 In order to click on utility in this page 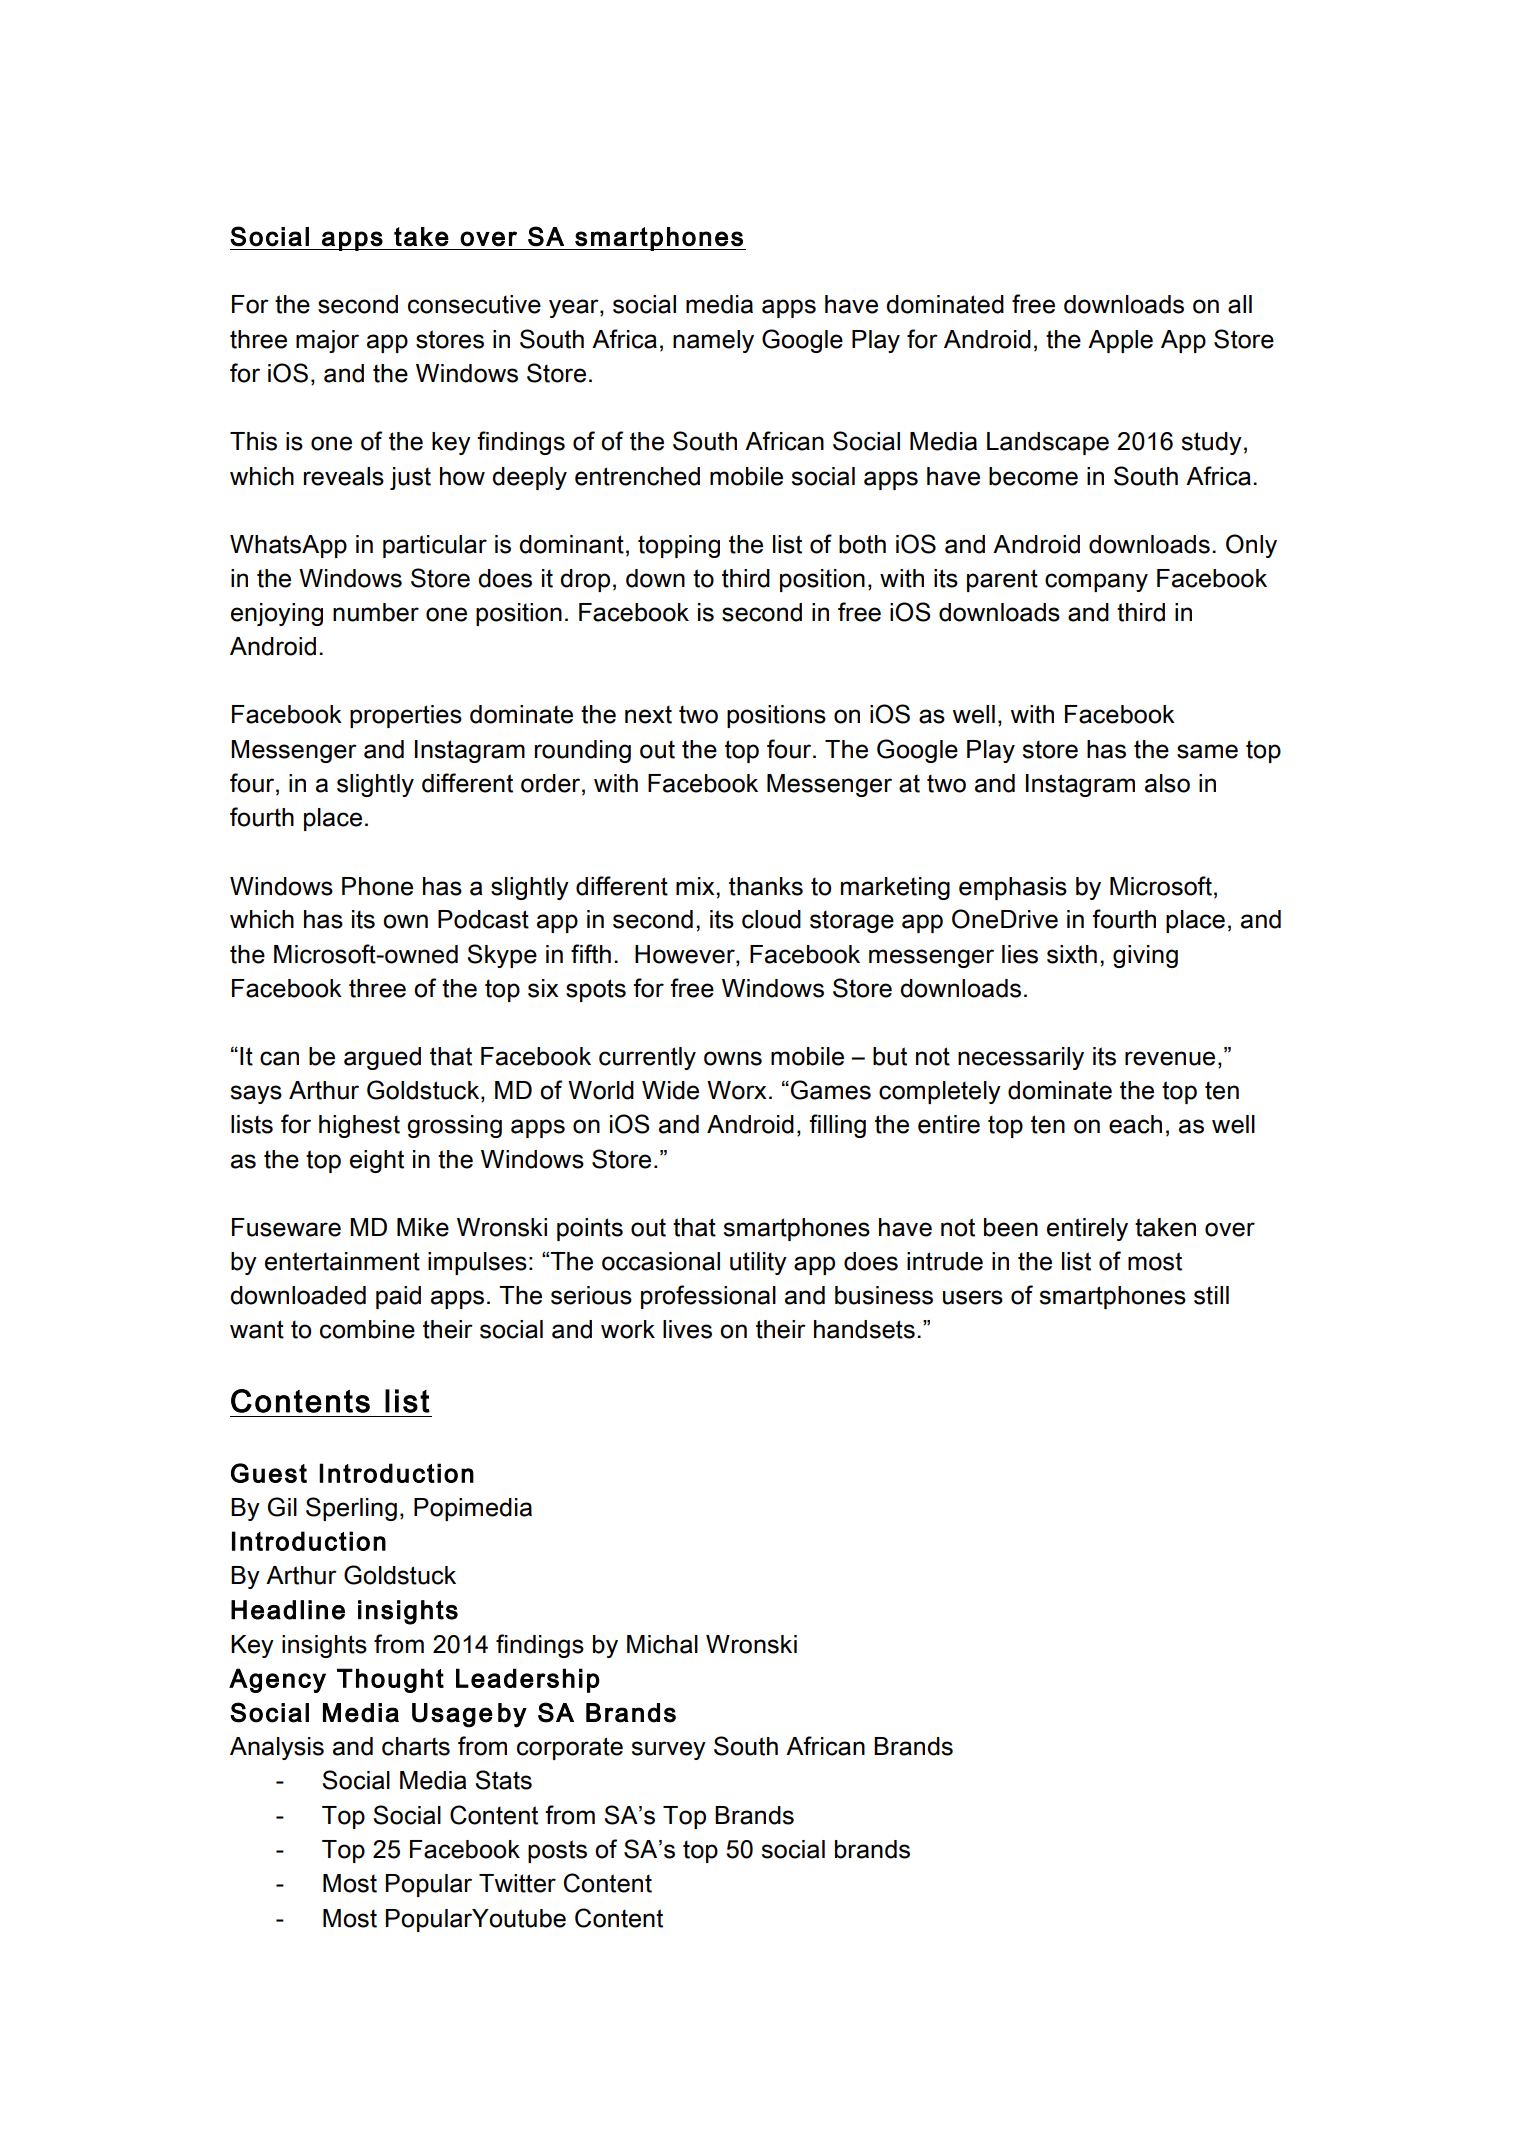, I will do `click(758, 1263)`.
